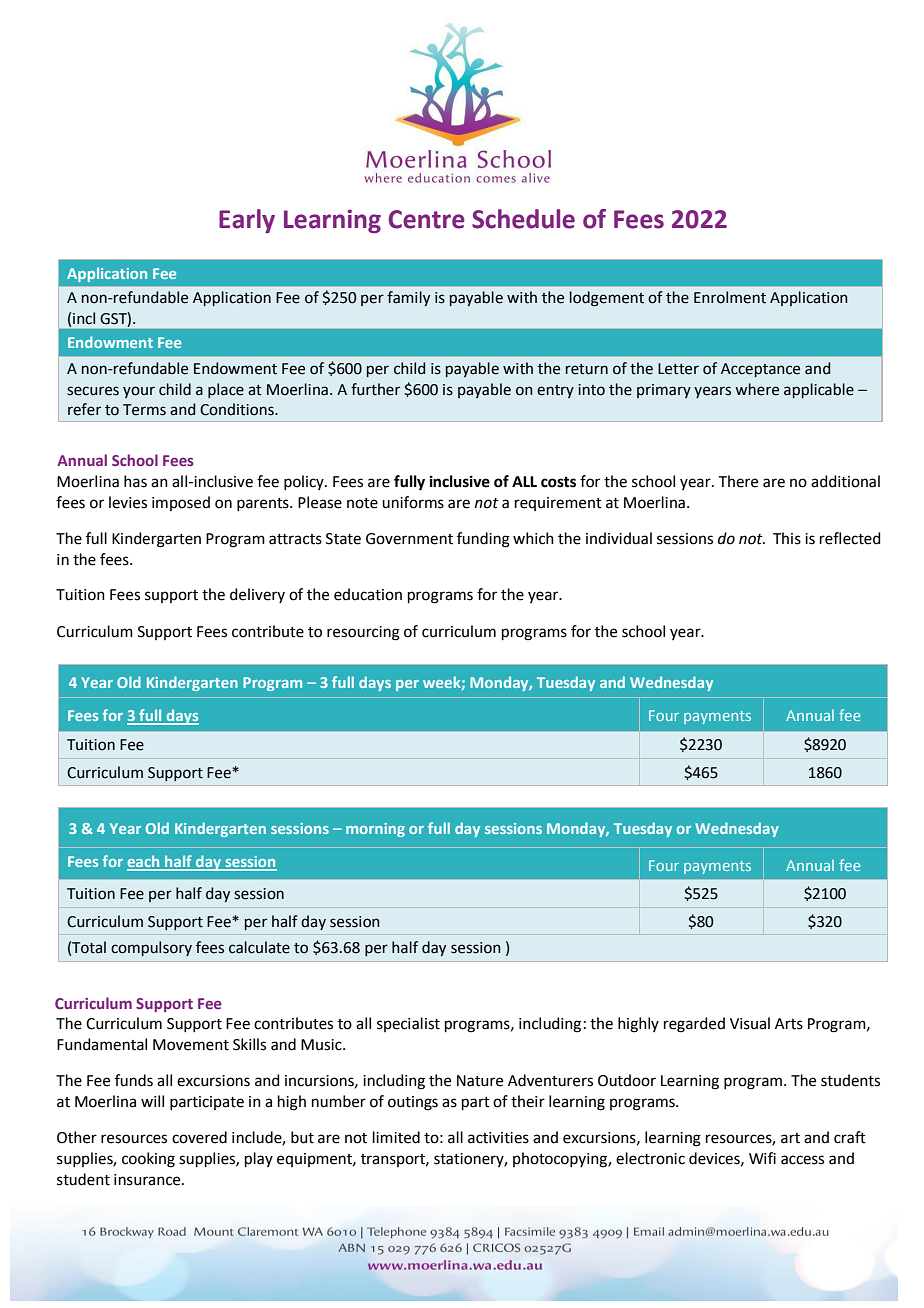 This screenshot has height=1308, width=924. Describe the element at coordinates (498, 1138) in the screenshot. I see `activities` at that location.
